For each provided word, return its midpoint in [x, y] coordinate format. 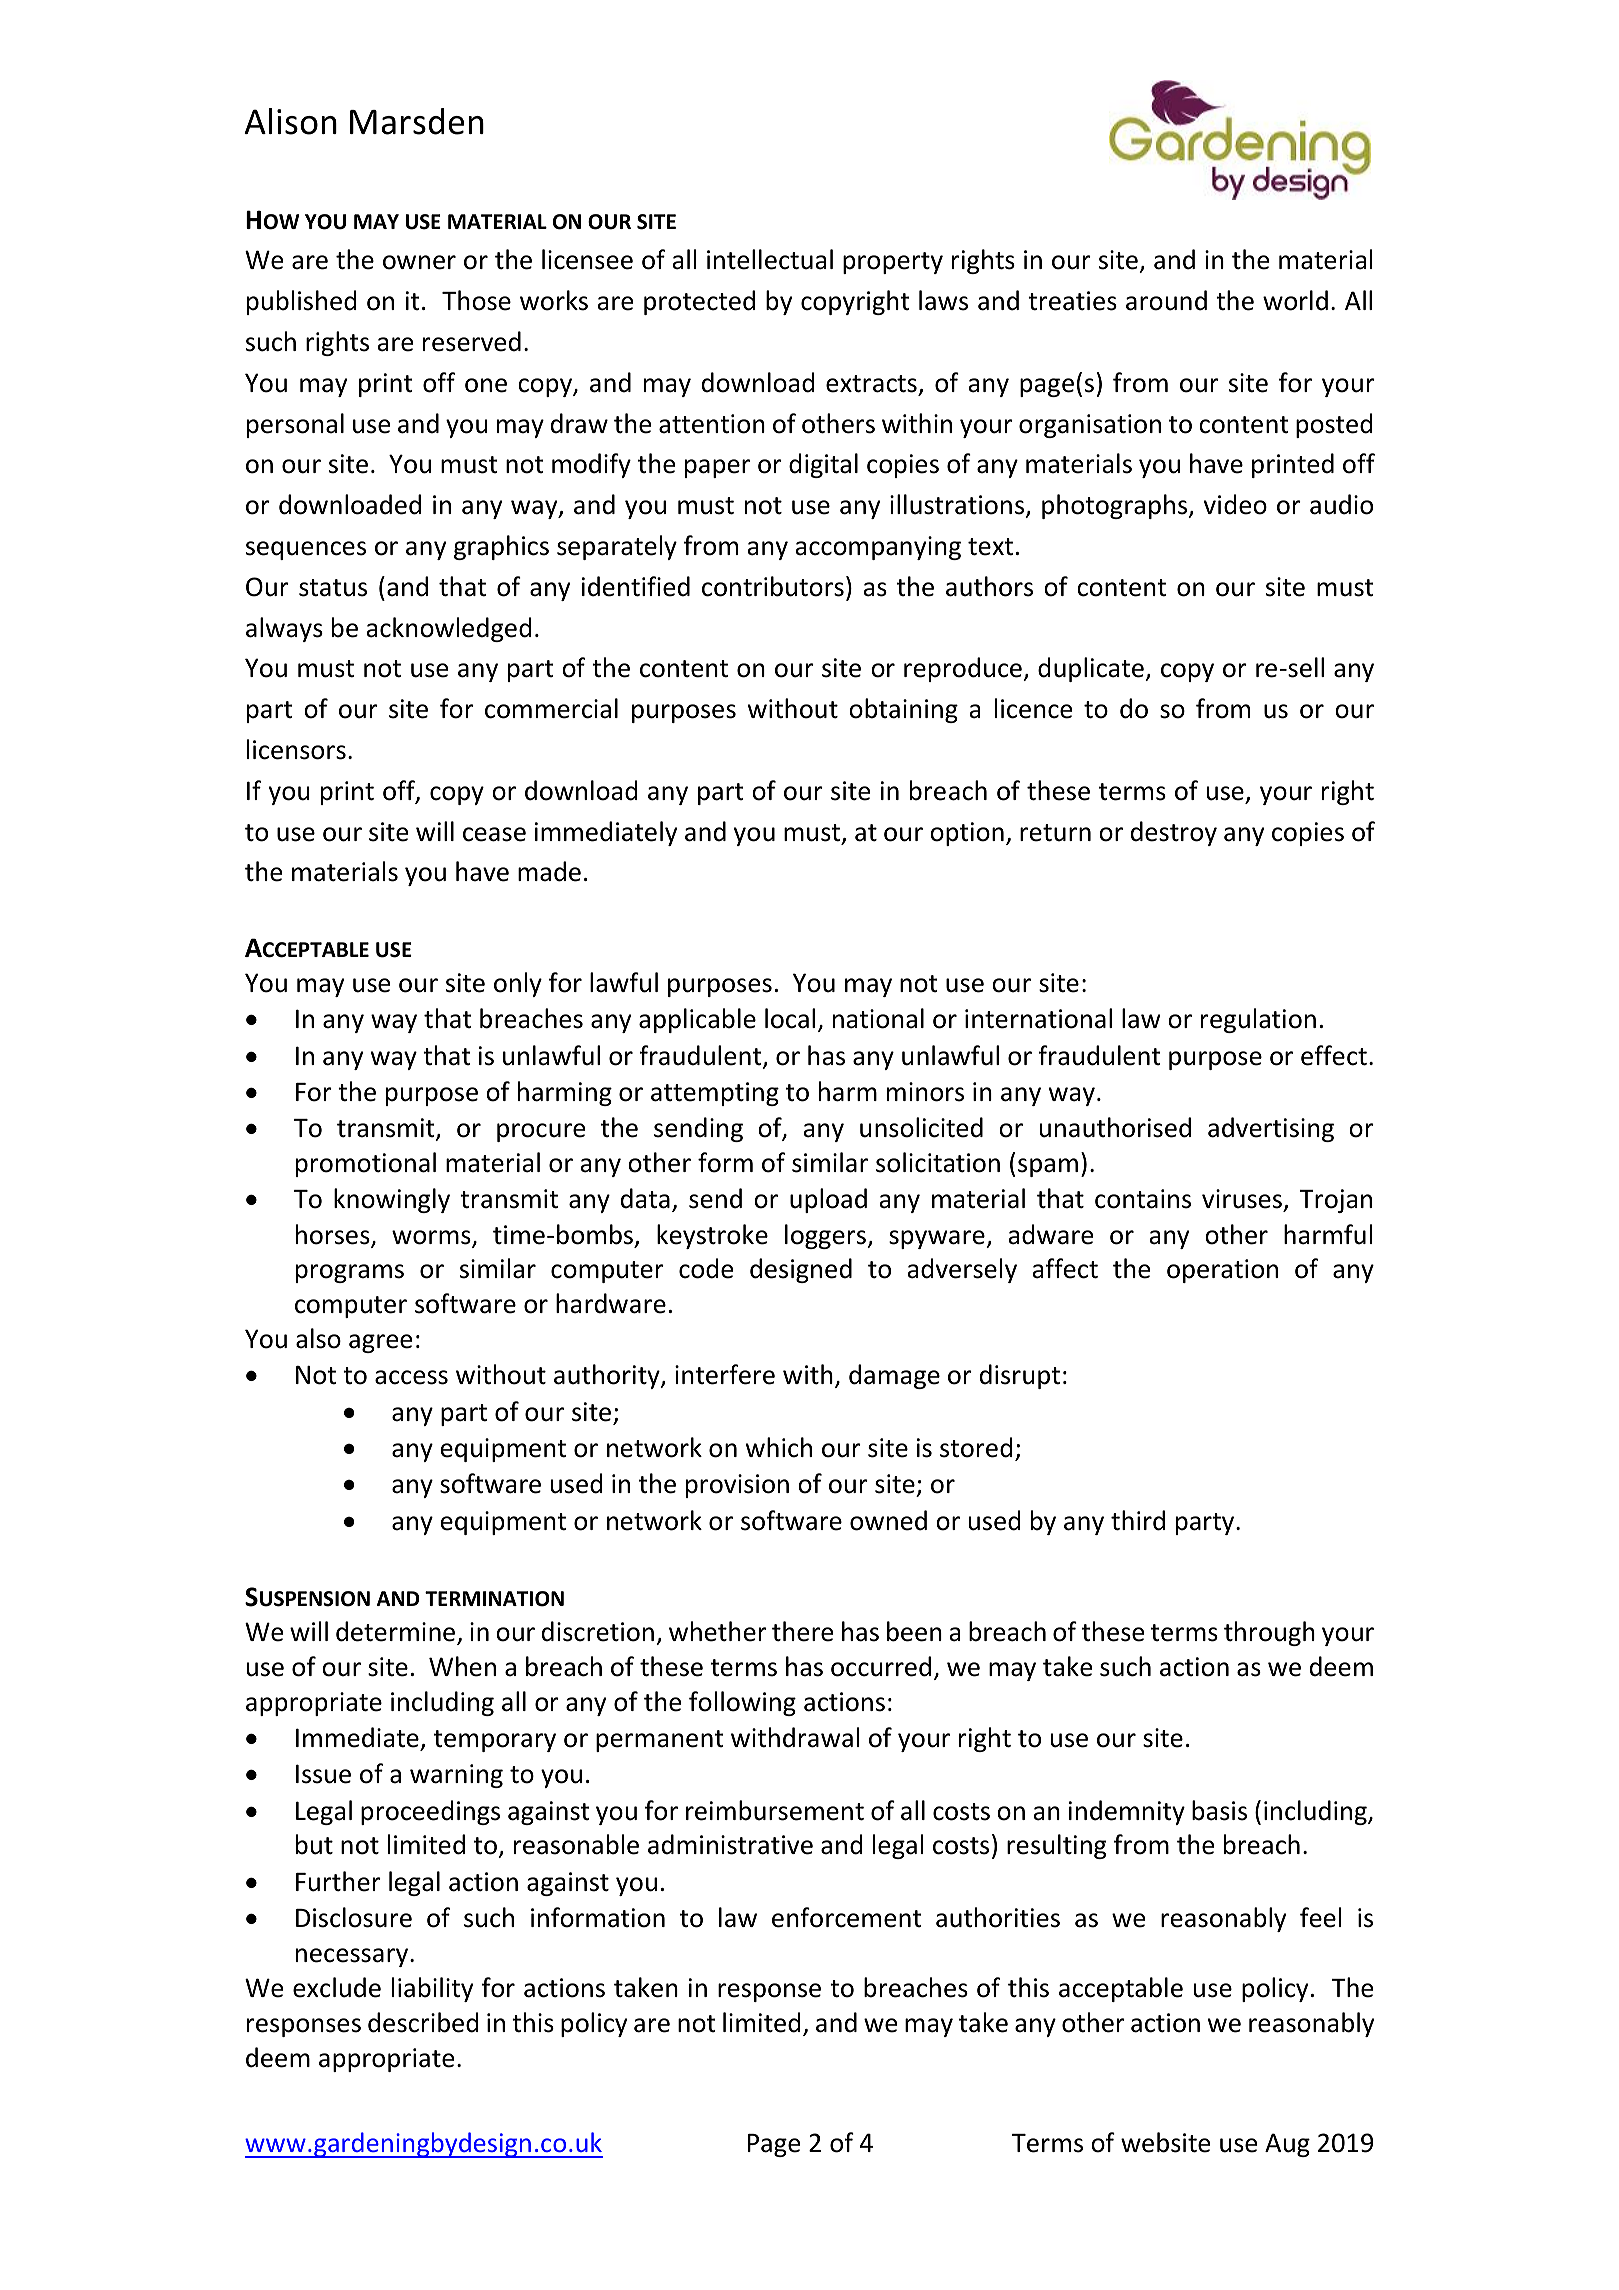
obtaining [903, 710]
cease [494, 834]
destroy [1174, 833]
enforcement [846, 1917]
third [1138, 1520]
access [411, 1377]
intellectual [770, 259]
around [1166, 300]
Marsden [417, 121]
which [779, 1447]
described [423, 2022]
